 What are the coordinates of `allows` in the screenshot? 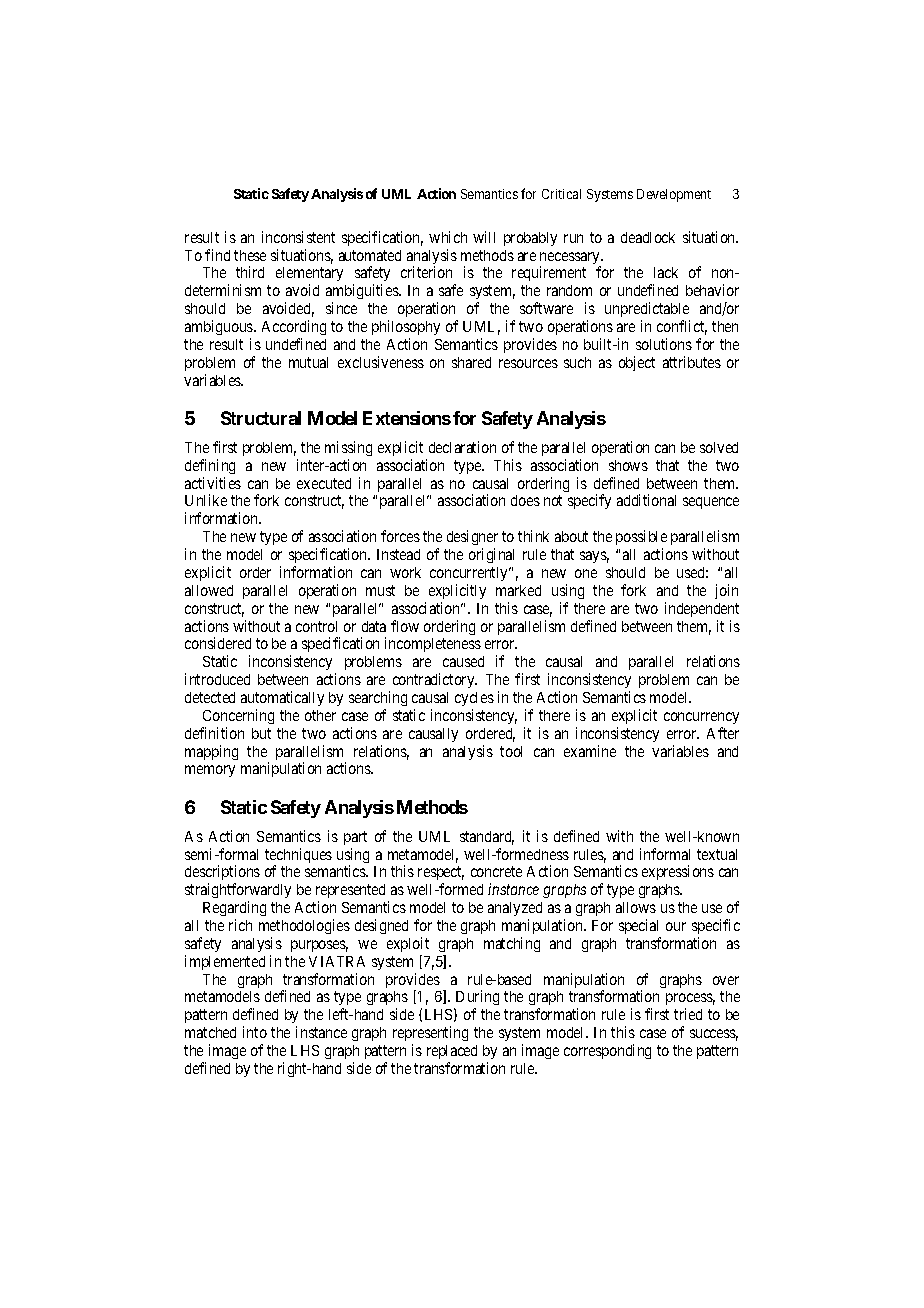 It's located at (636, 907).
